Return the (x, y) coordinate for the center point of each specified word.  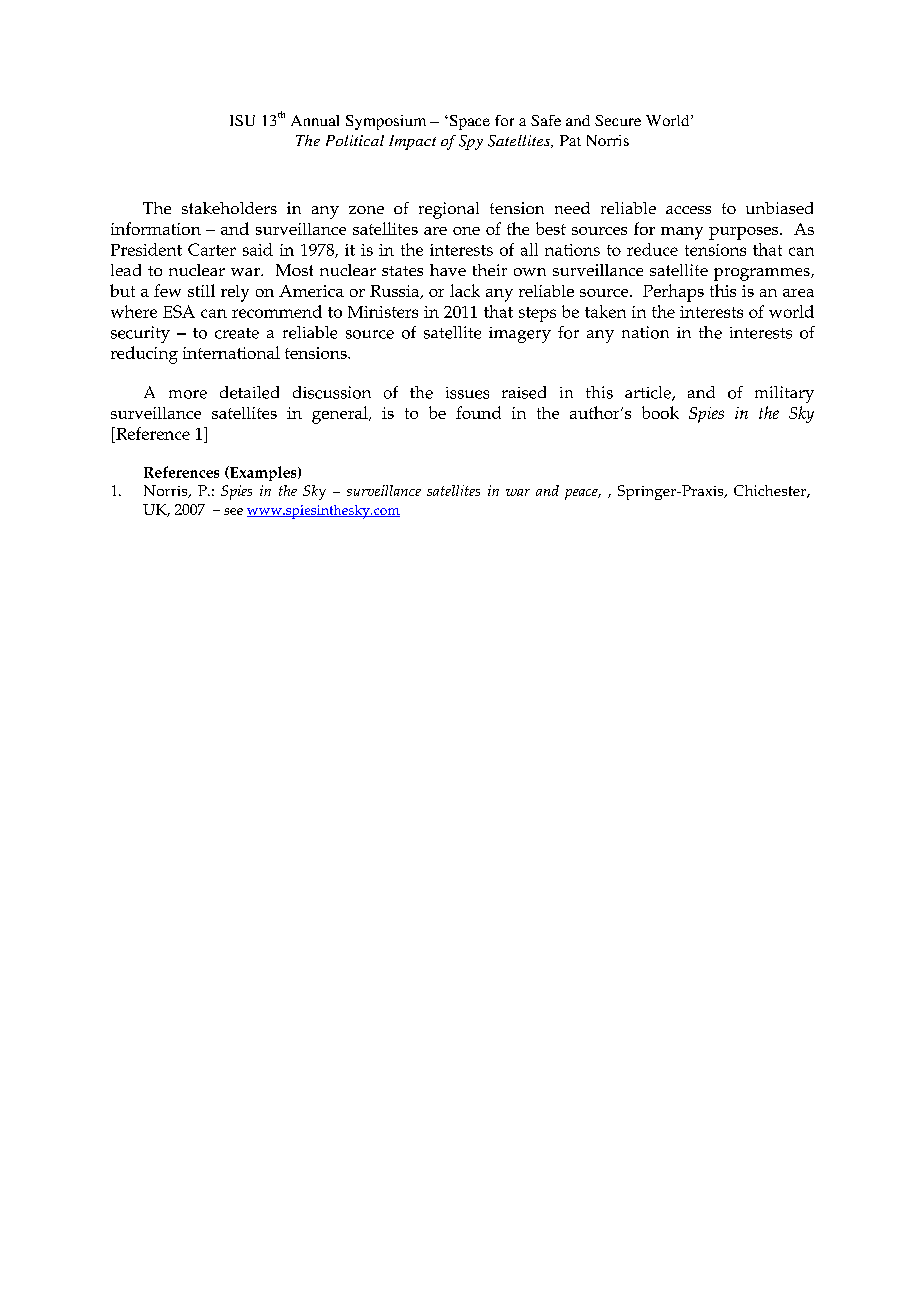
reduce (652, 249)
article (649, 393)
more (188, 394)
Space (468, 122)
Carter (212, 249)
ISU (242, 120)
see (233, 511)
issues (467, 393)
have (448, 270)
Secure (618, 120)
